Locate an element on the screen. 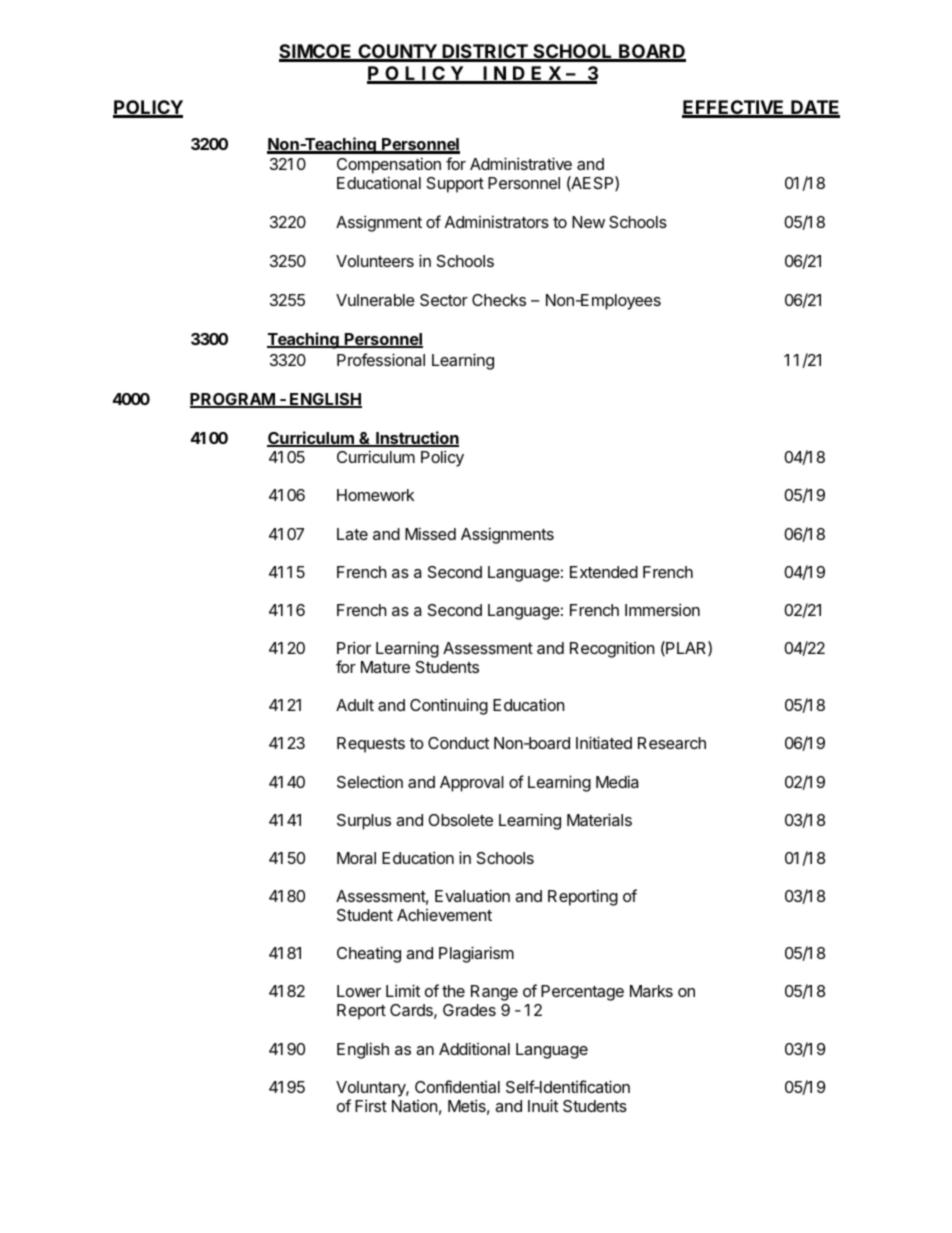  DISTRICT is located at coordinates (485, 52).
